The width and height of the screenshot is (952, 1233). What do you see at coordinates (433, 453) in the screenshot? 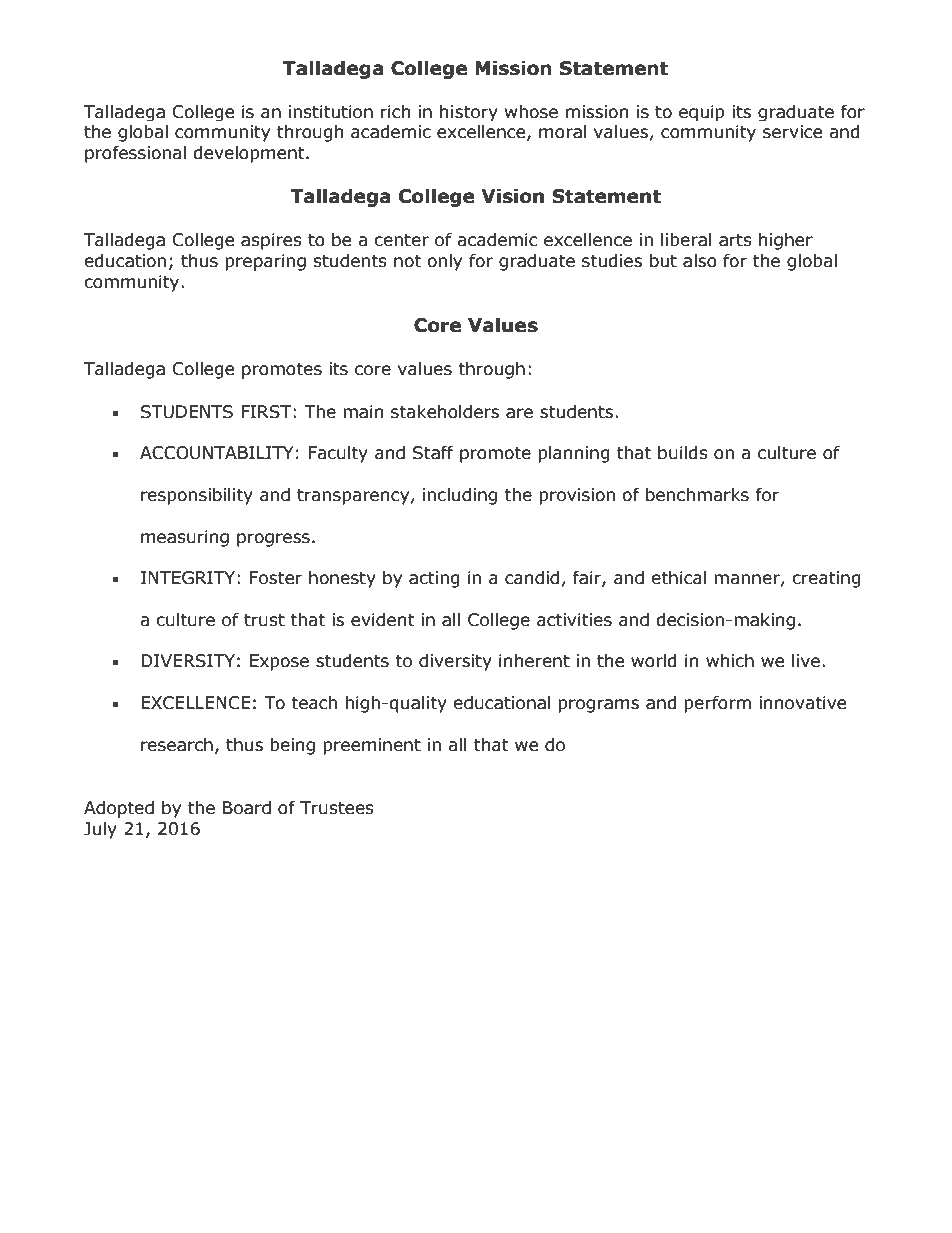
I see `Staff` at bounding box center [433, 453].
